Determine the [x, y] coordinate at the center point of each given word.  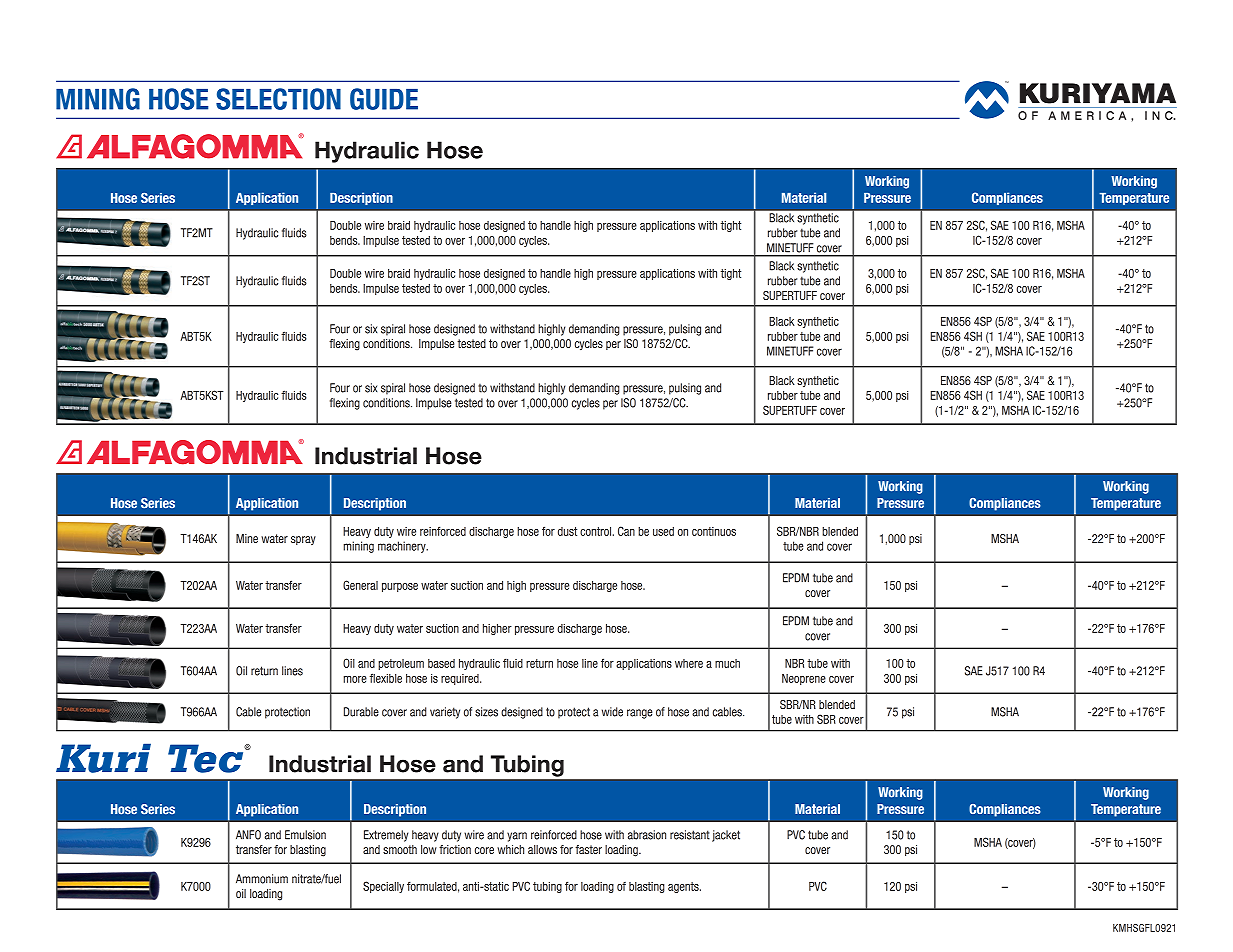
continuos [714, 531]
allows [542, 849]
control [597, 531]
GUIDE [384, 99]
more [355, 679]
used [663, 531]
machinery [403, 547]
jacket [726, 836]
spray [303, 540]
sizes [486, 712]
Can [626, 531]
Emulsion [305, 835]
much [727, 663]
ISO [628, 403]
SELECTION [278, 99]
